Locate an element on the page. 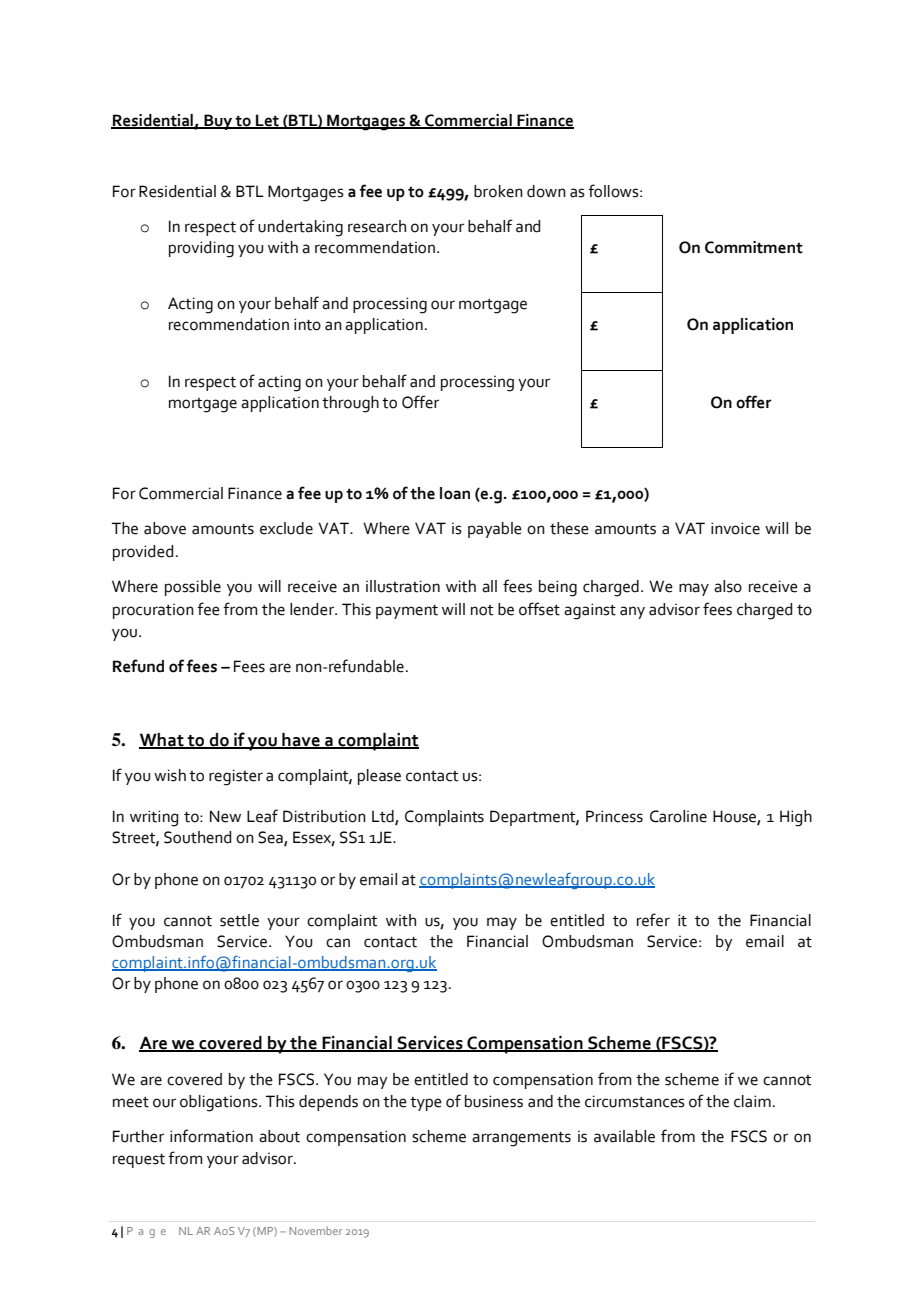  Commitment is located at coordinates (754, 247).
